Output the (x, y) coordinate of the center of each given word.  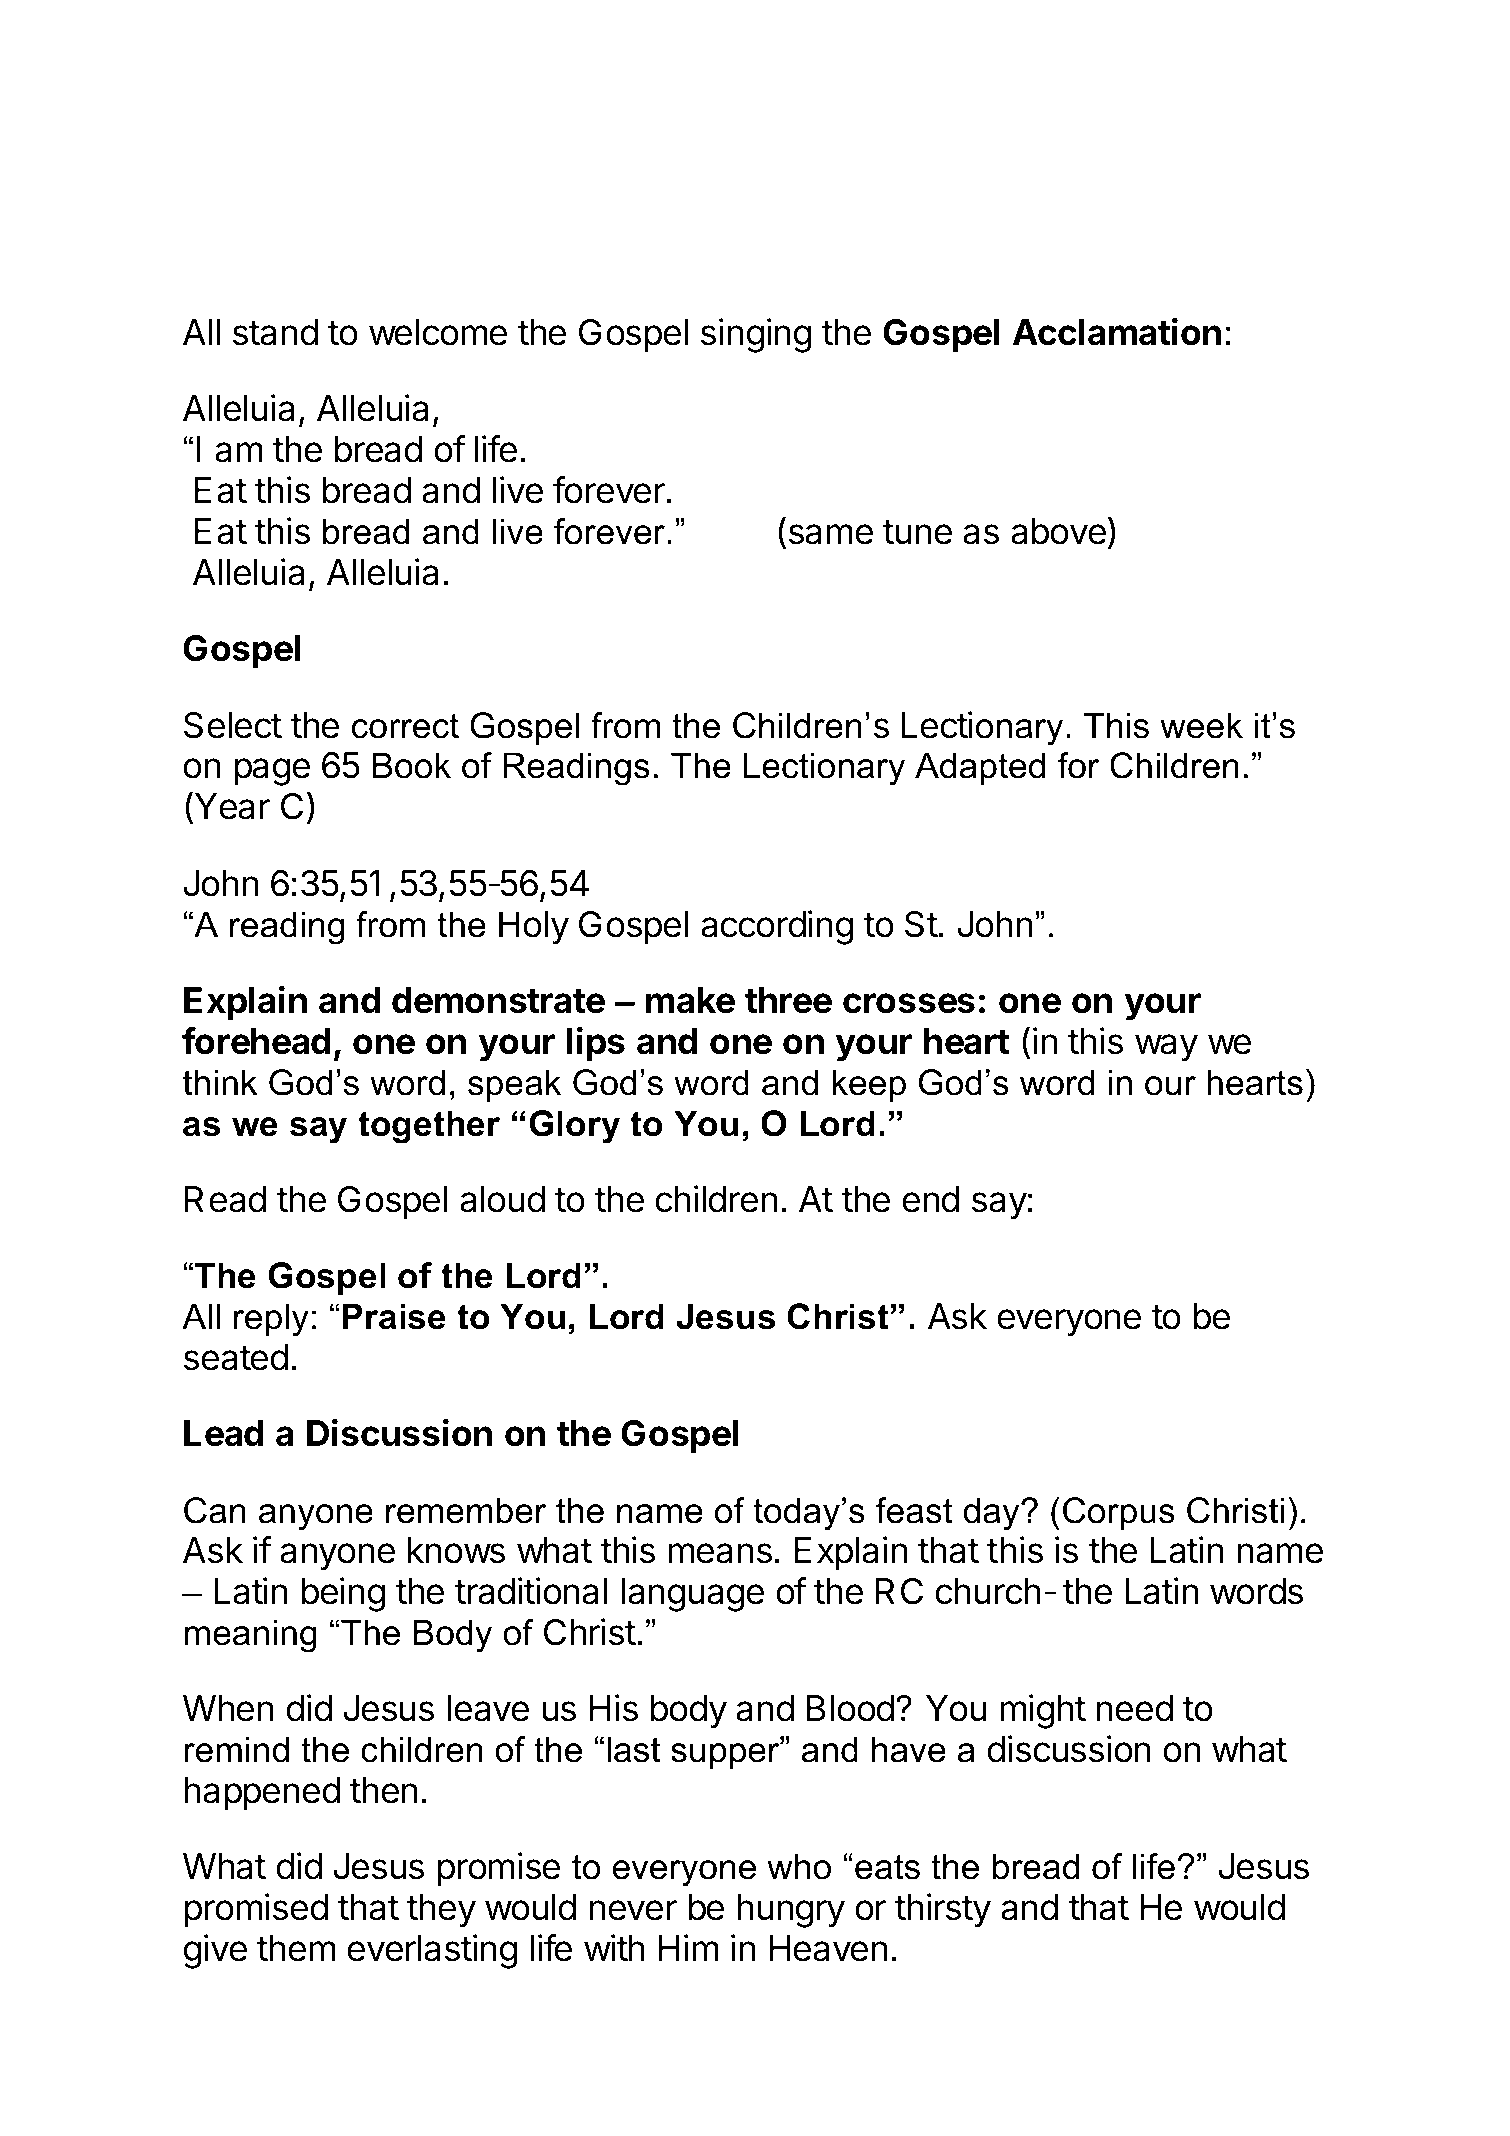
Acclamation (1117, 332)
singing (756, 335)
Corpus (1119, 1513)
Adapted (980, 768)
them (296, 1948)
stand (275, 332)
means (720, 1553)
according (777, 927)
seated (236, 1357)
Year (232, 806)
